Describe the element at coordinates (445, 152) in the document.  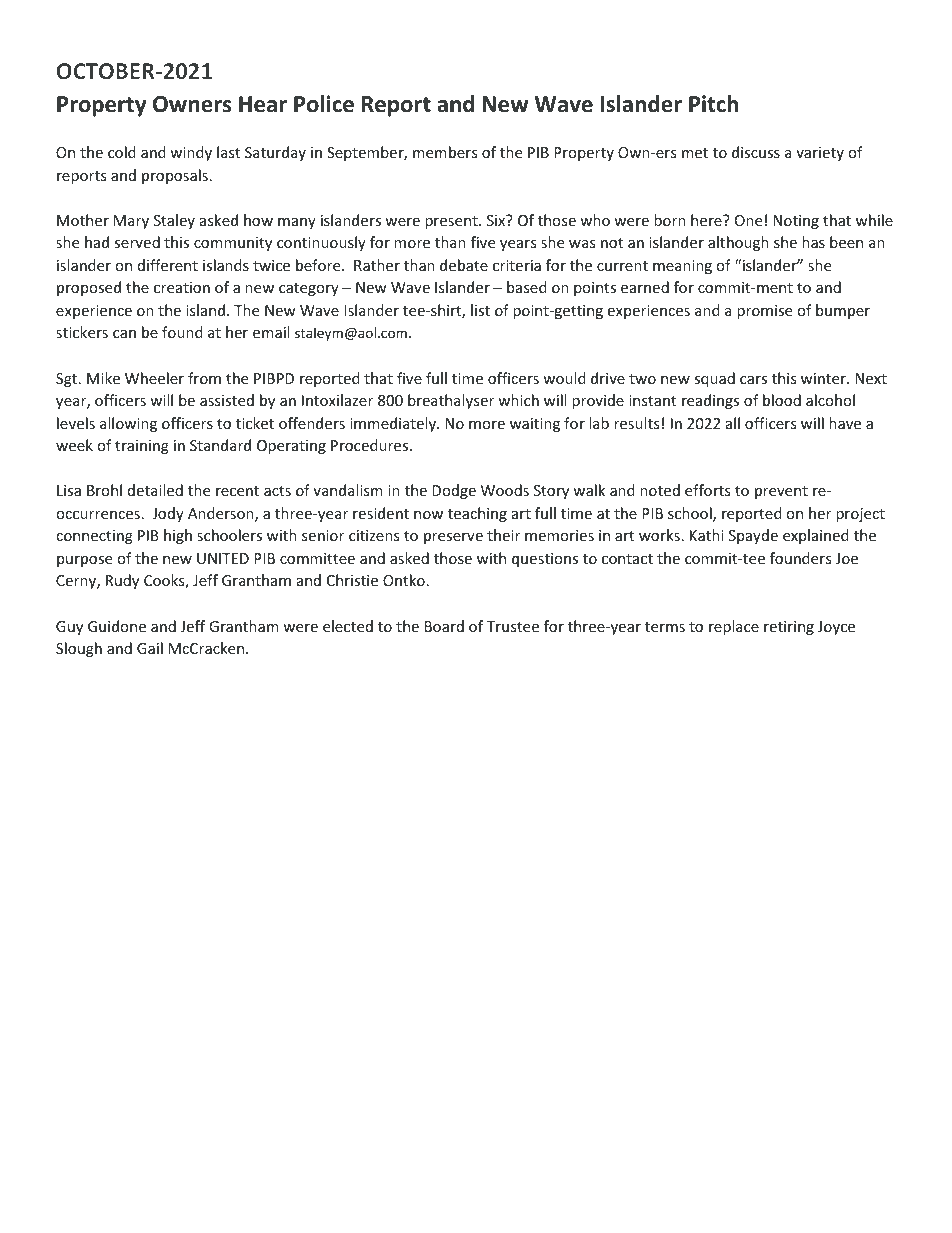
I see `members` at that location.
